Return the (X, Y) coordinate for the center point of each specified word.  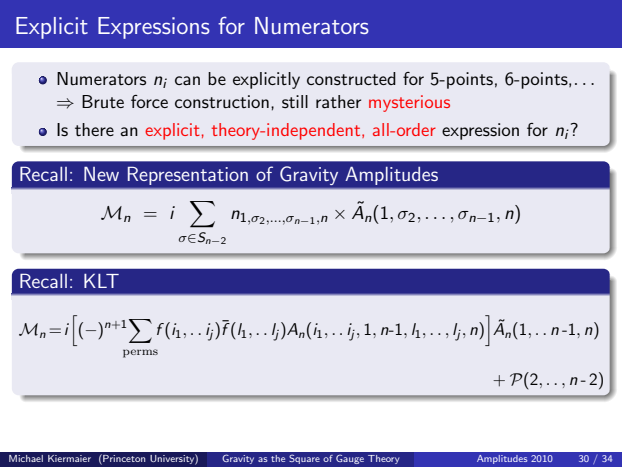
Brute (103, 101)
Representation (188, 176)
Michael (26, 458)
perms (140, 353)
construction (222, 102)
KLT (101, 281)
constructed (351, 79)
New (101, 174)
